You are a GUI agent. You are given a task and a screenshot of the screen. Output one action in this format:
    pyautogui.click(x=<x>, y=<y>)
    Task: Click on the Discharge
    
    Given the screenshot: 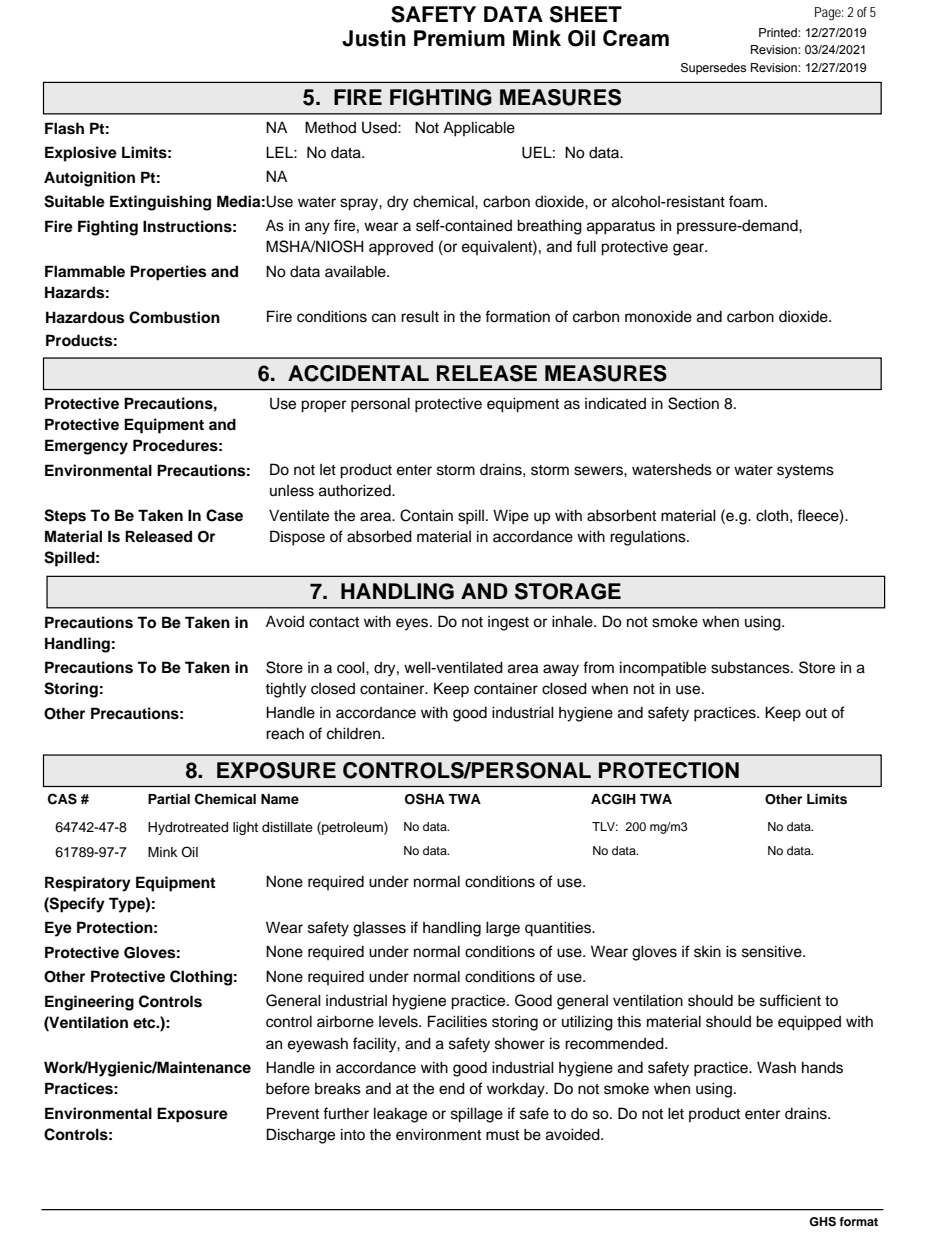 What is the action you would take?
    pyautogui.click(x=301, y=1136)
